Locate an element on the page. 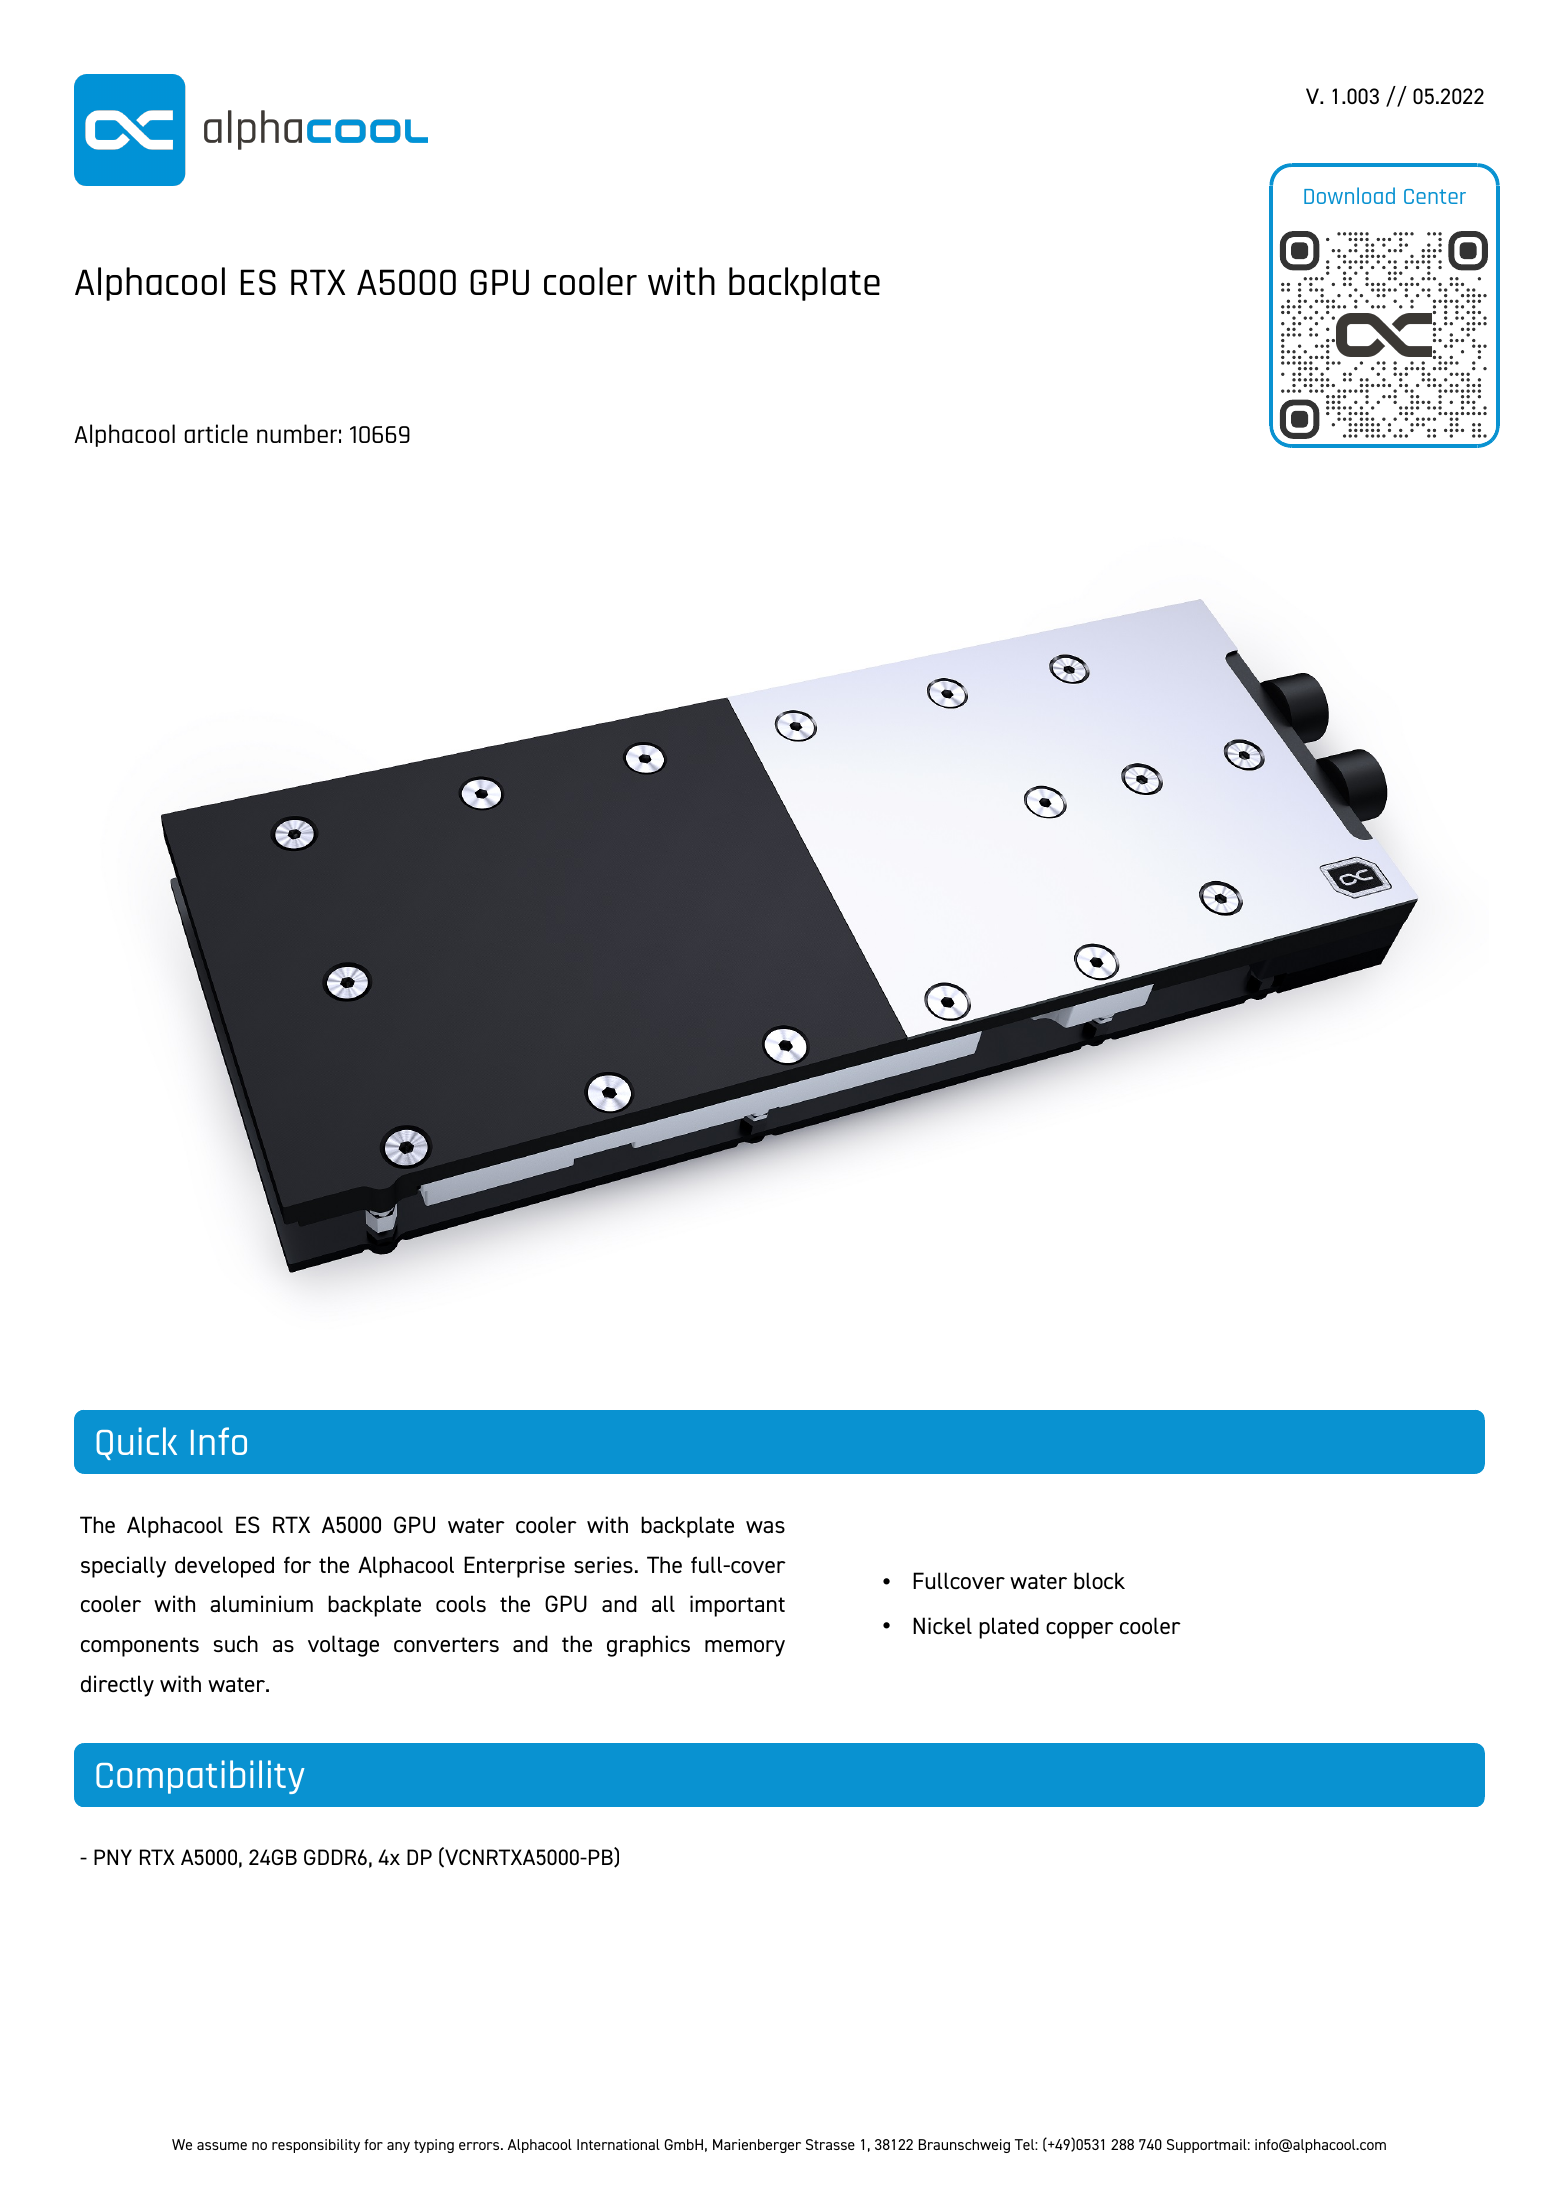 This document has width=1559, height=2204. article is located at coordinates (216, 433).
